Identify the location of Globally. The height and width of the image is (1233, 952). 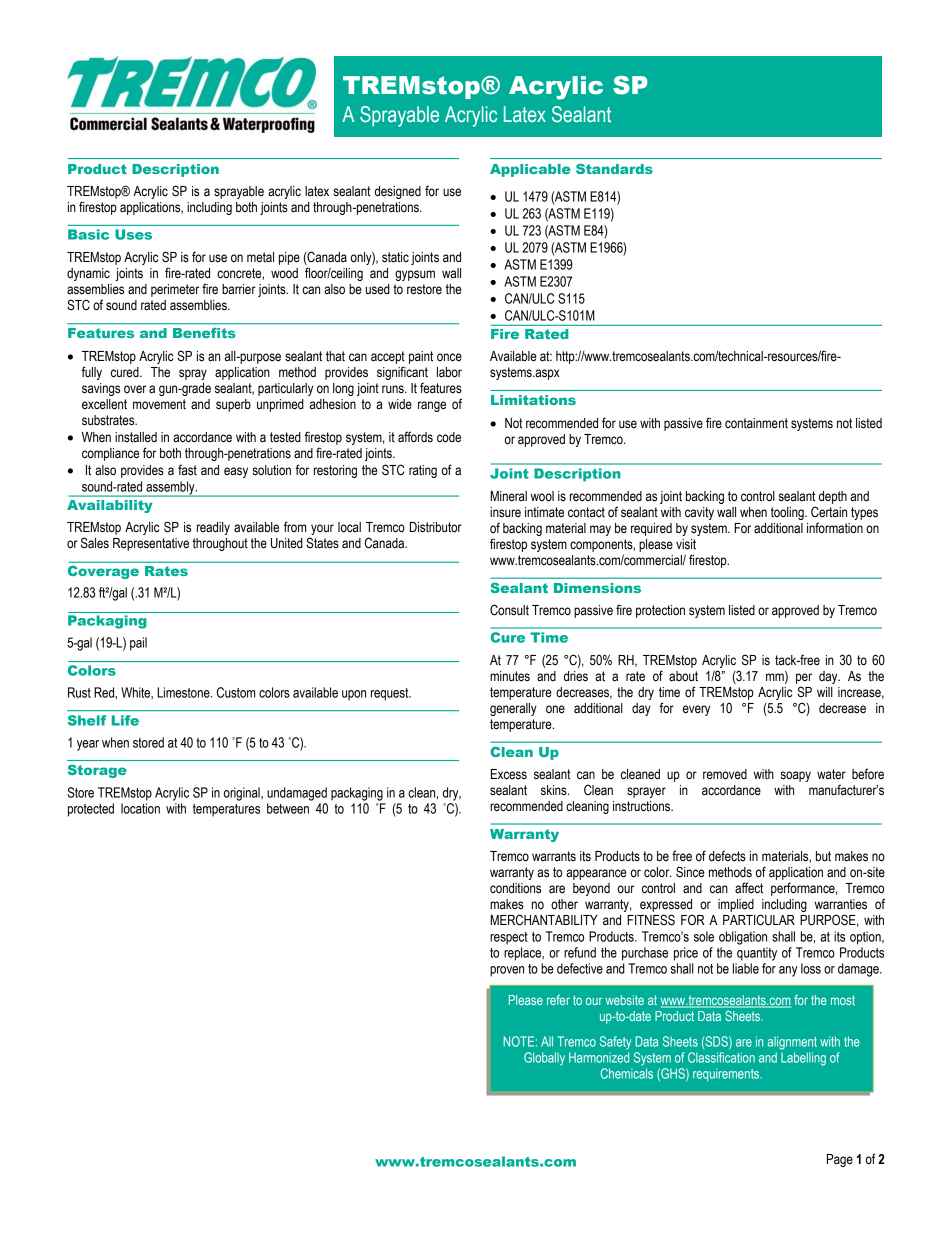
(544, 1059).
